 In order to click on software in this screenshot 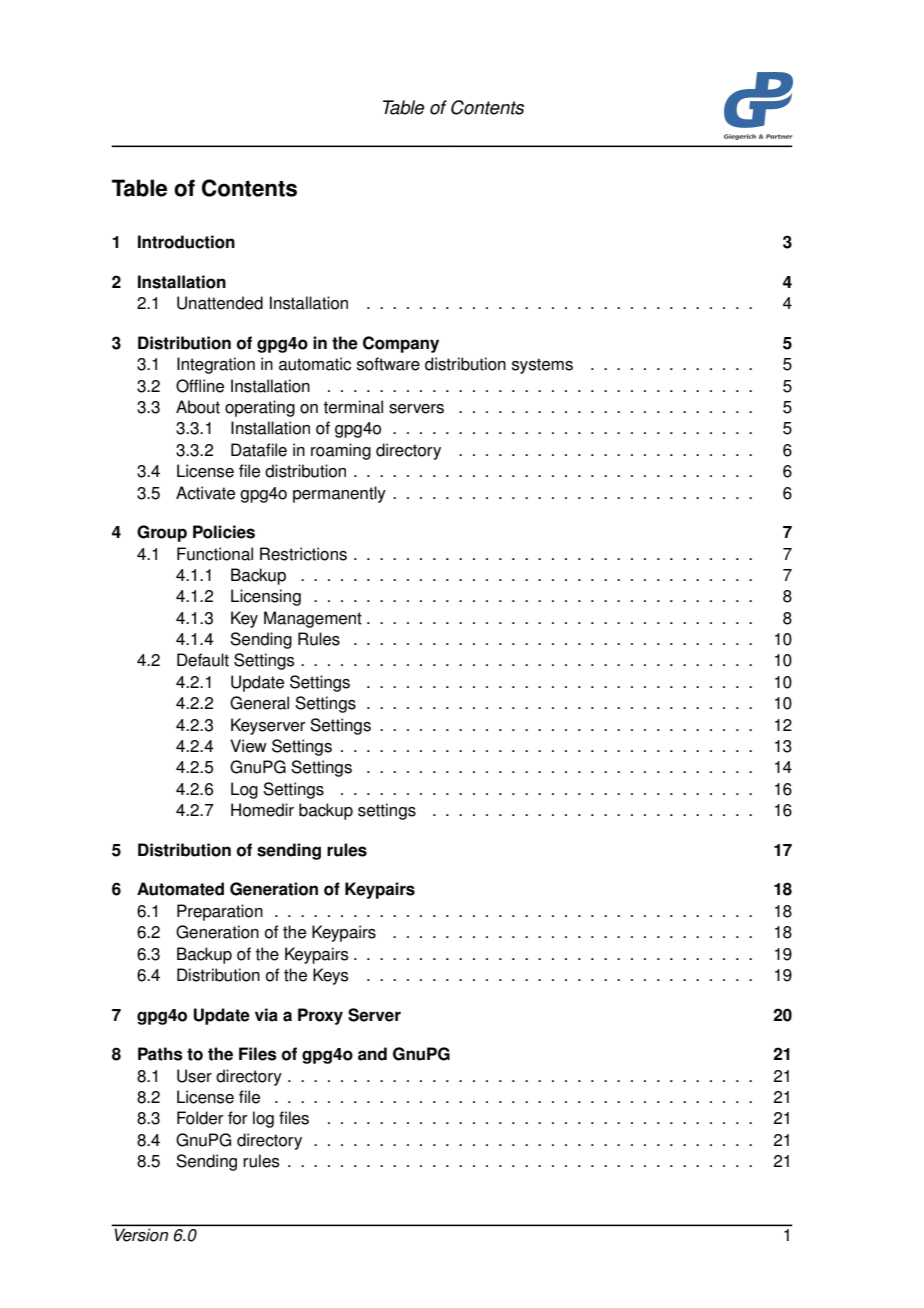, I will do `click(388, 364)`.
